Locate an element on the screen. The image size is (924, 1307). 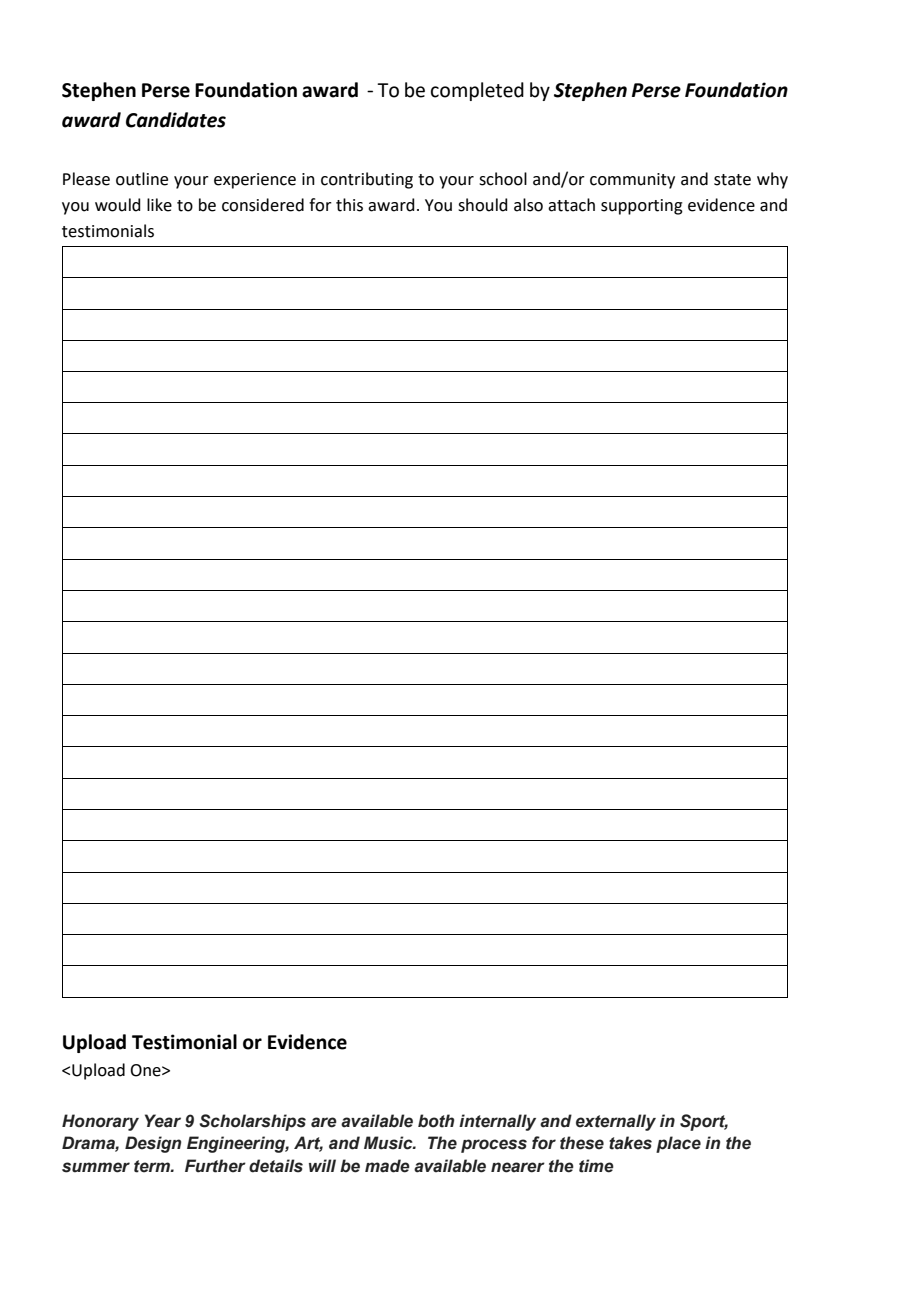
should is located at coordinates (483, 205).
